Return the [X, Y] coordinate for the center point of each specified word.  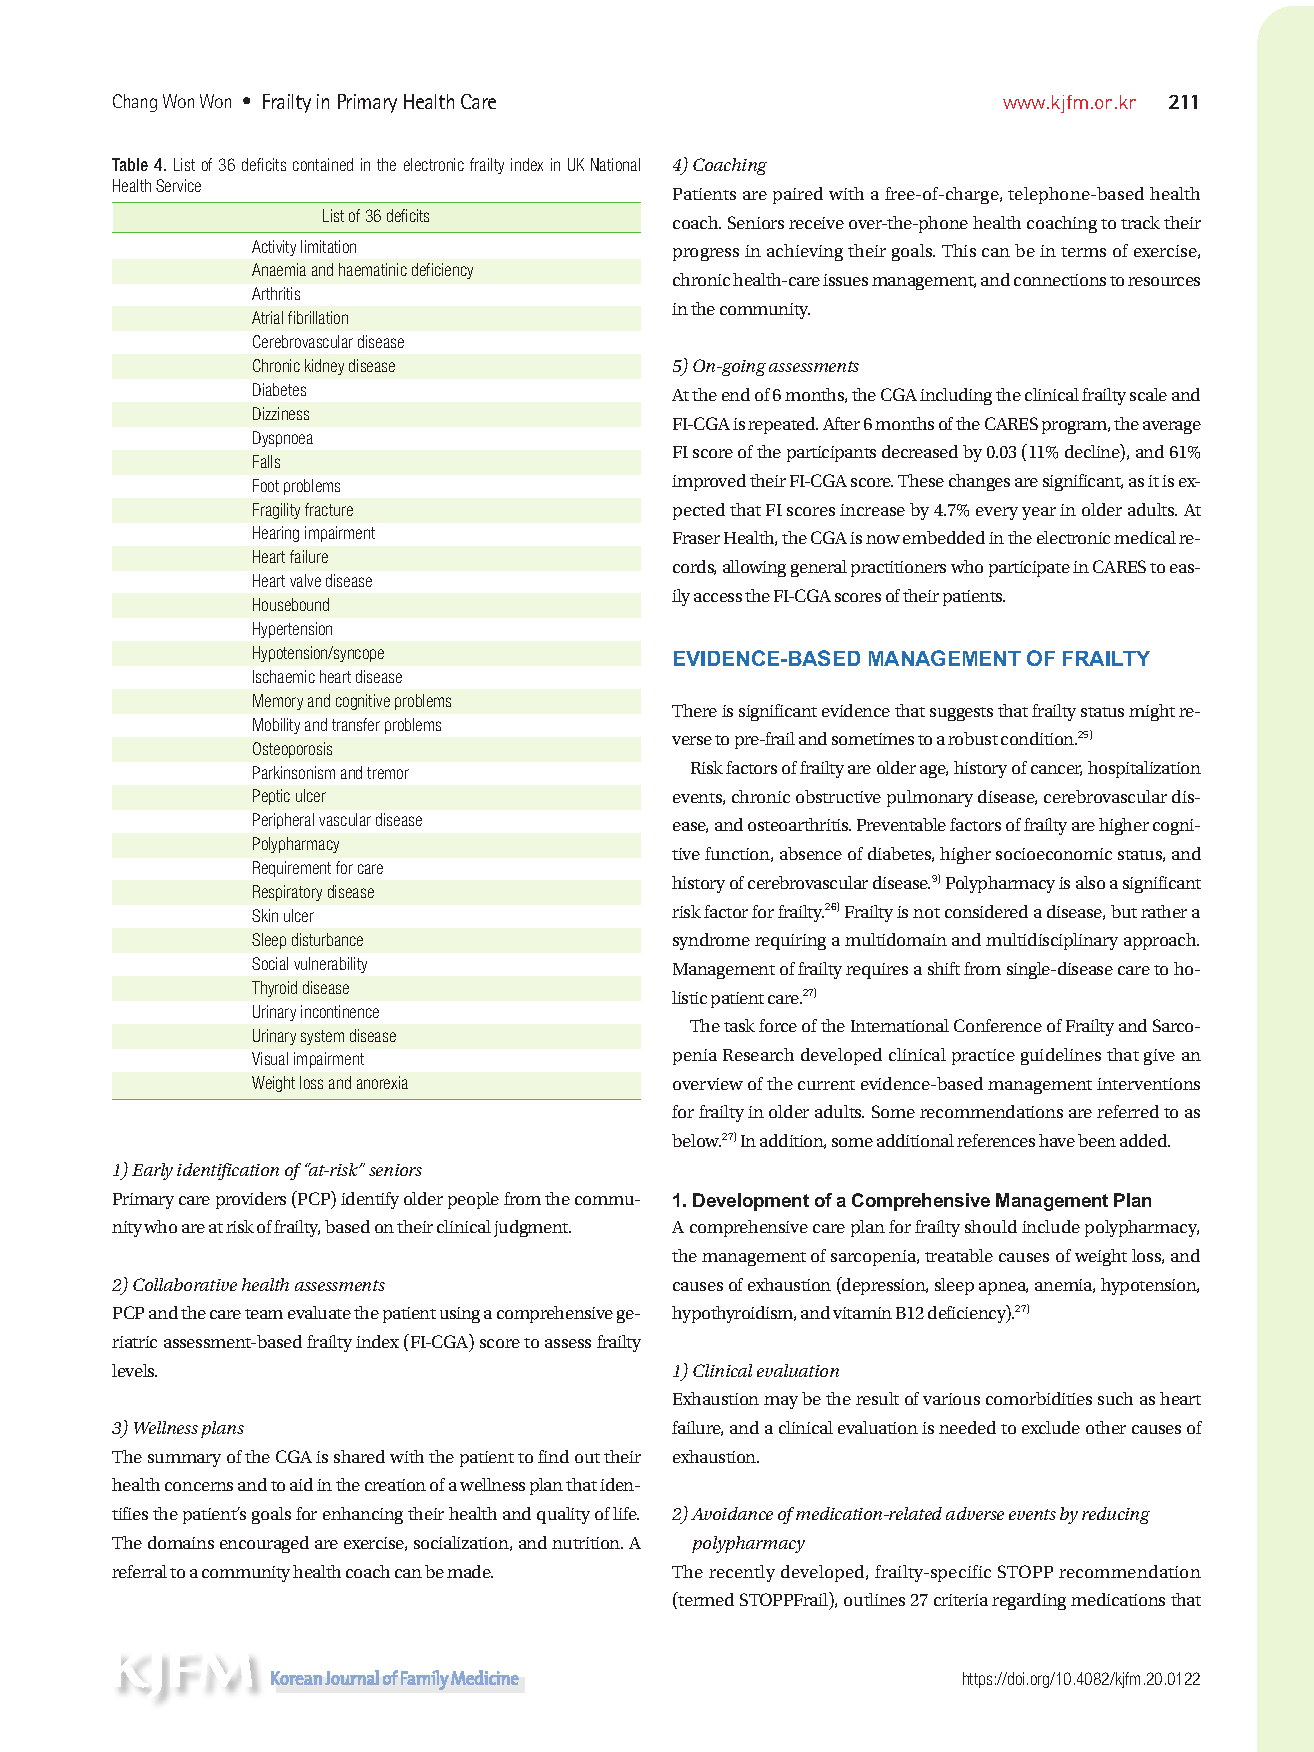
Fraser [696, 538]
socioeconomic [1054, 854]
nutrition [587, 1543]
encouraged [264, 1544]
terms [1083, 252]
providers [251, 1200]
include [1051, 1226]
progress [706, 254]
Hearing [276, 534]
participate [1029, 569]
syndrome [711, 941]
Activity [274, 248]
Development [751, 1202]
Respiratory [287, 893]
